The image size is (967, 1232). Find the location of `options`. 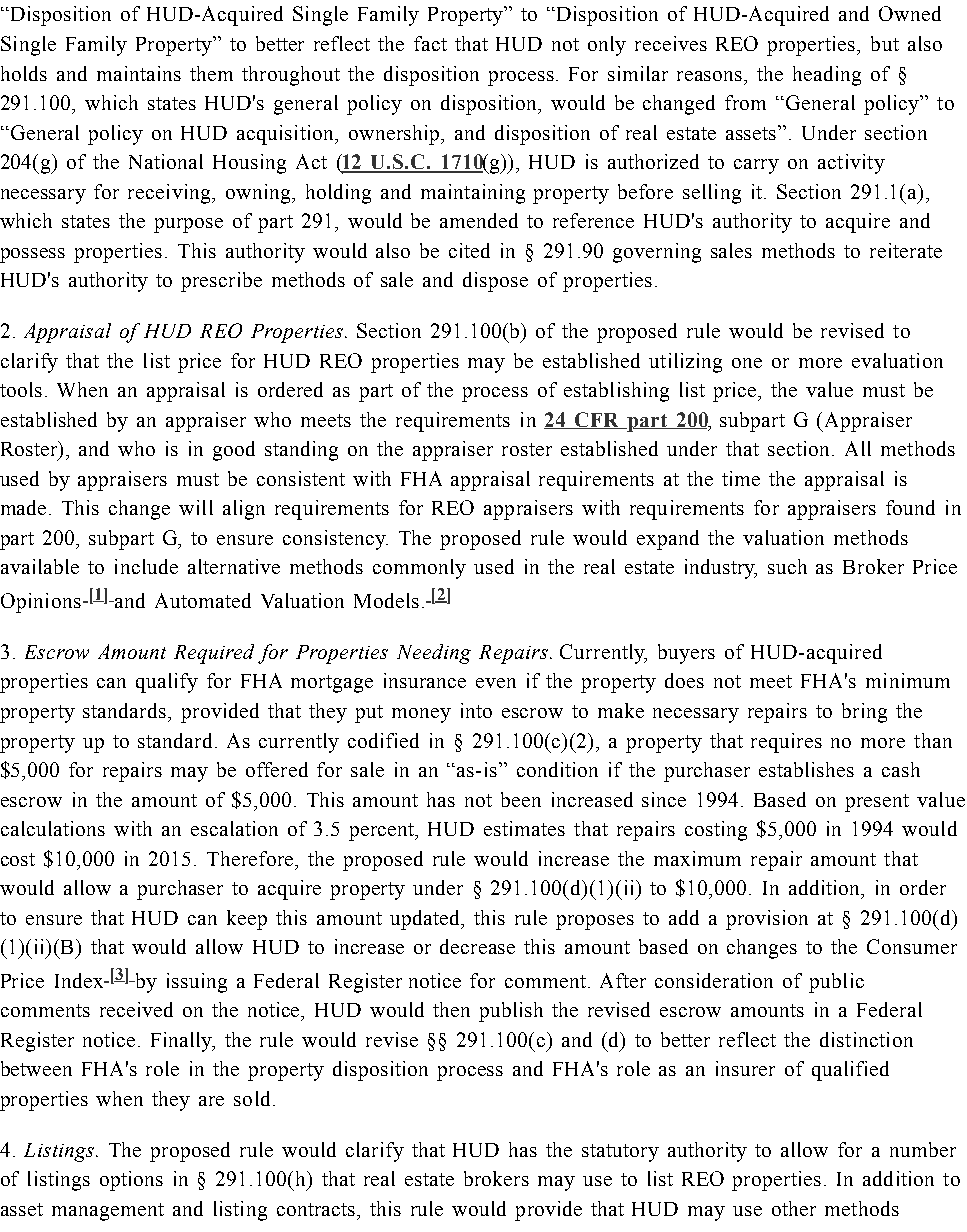

options is located at coordinates (131, 1181).
